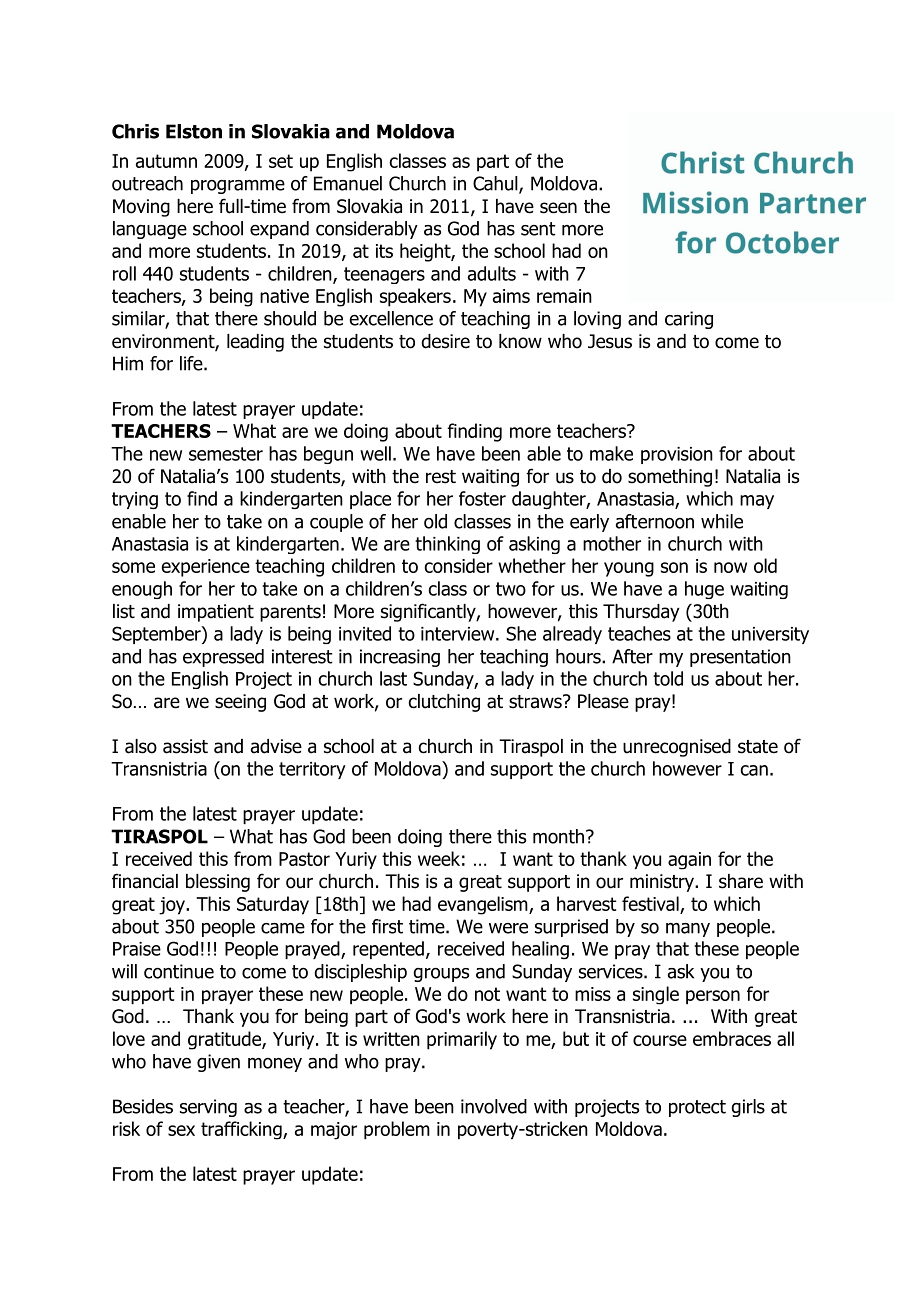 Image resolution: width=924 pixels, height=1308 pixels. Describe the element at coordinates (208, 1108) in the document. I see `serving` at that location.
